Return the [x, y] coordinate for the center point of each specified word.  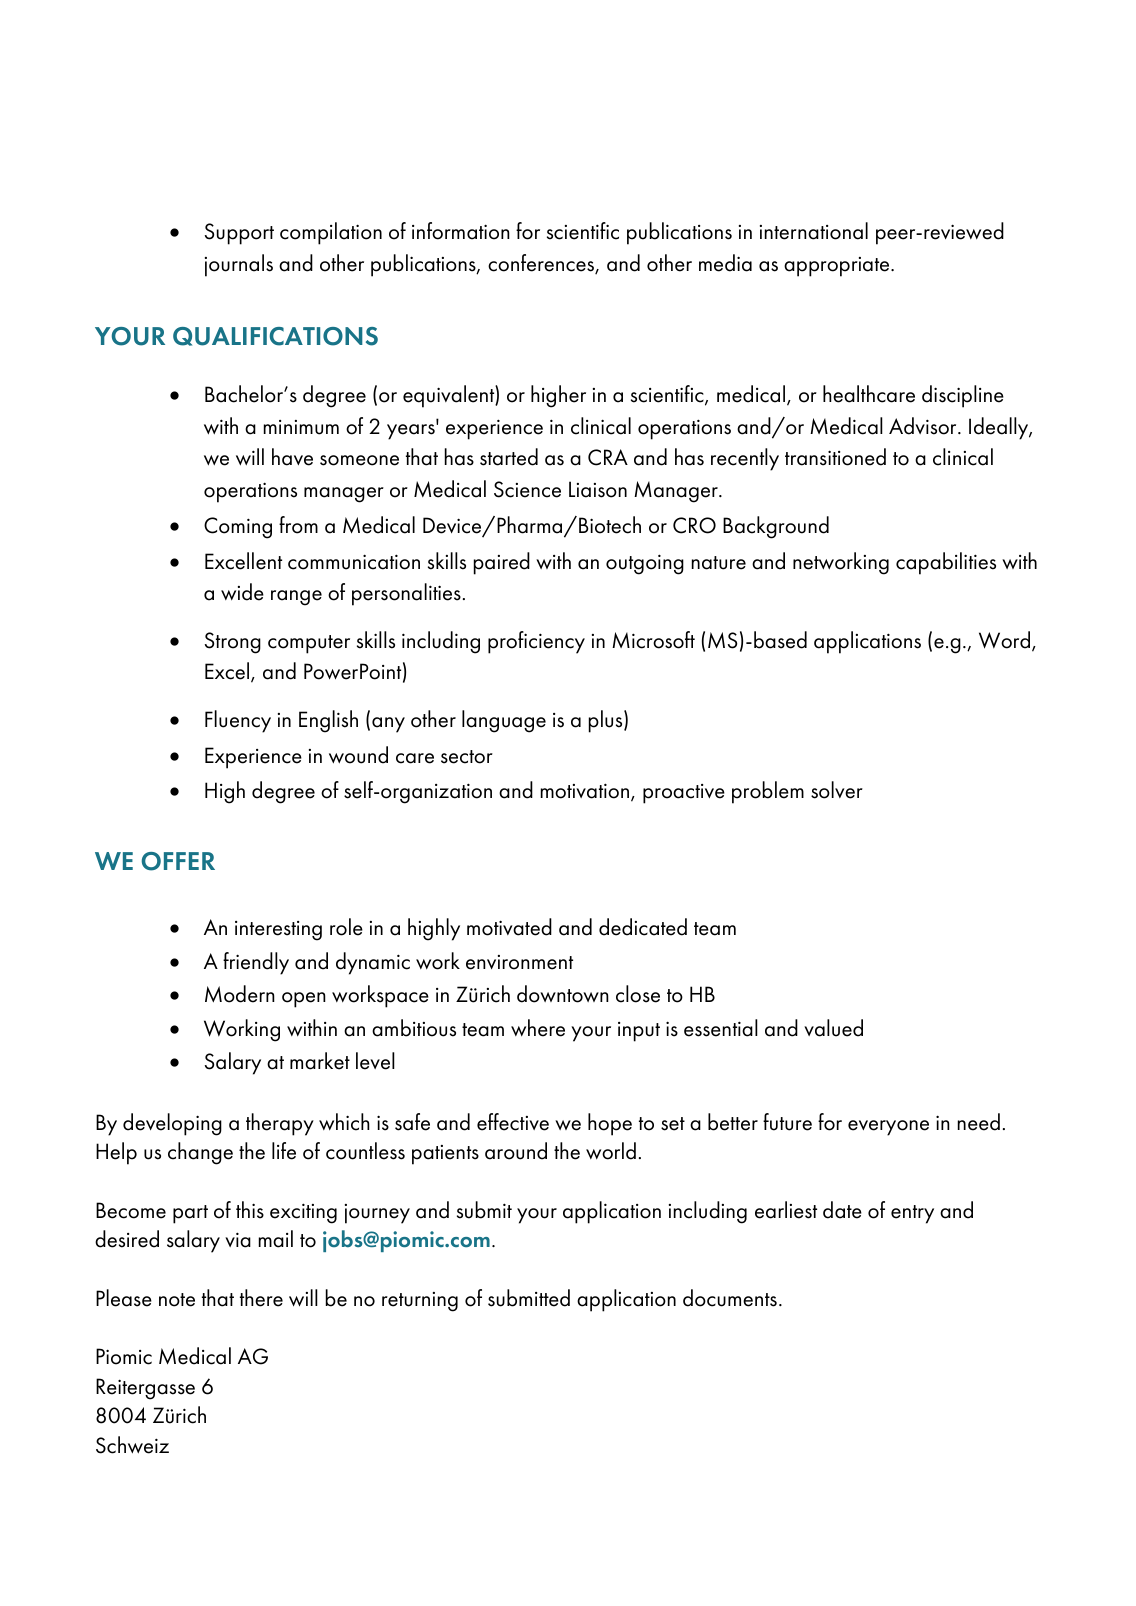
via [238, 1240]
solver [837, 790]
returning [420, 1302]
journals [239, 265]
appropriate [838, 267]
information [461, 231]
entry [912, 1214]
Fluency [238, 721]
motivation [585, 791]
